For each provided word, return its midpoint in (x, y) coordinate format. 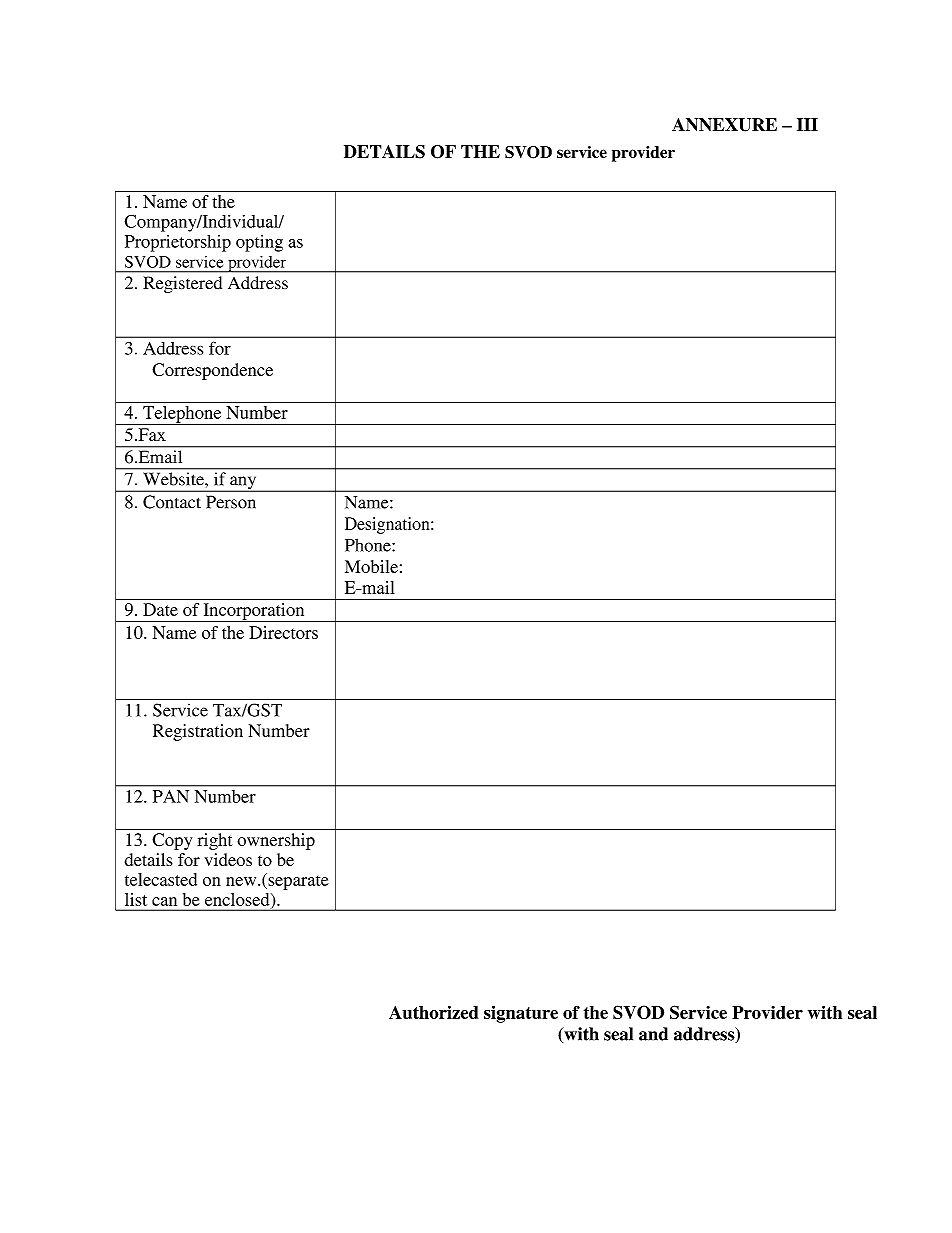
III (807, 124)
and (653, 1034)
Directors (283, 632)
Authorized (433, 1012)
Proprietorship (178, 243)
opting (259, 243)
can (164, 901)
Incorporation (254, 612)
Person (231, 502)
